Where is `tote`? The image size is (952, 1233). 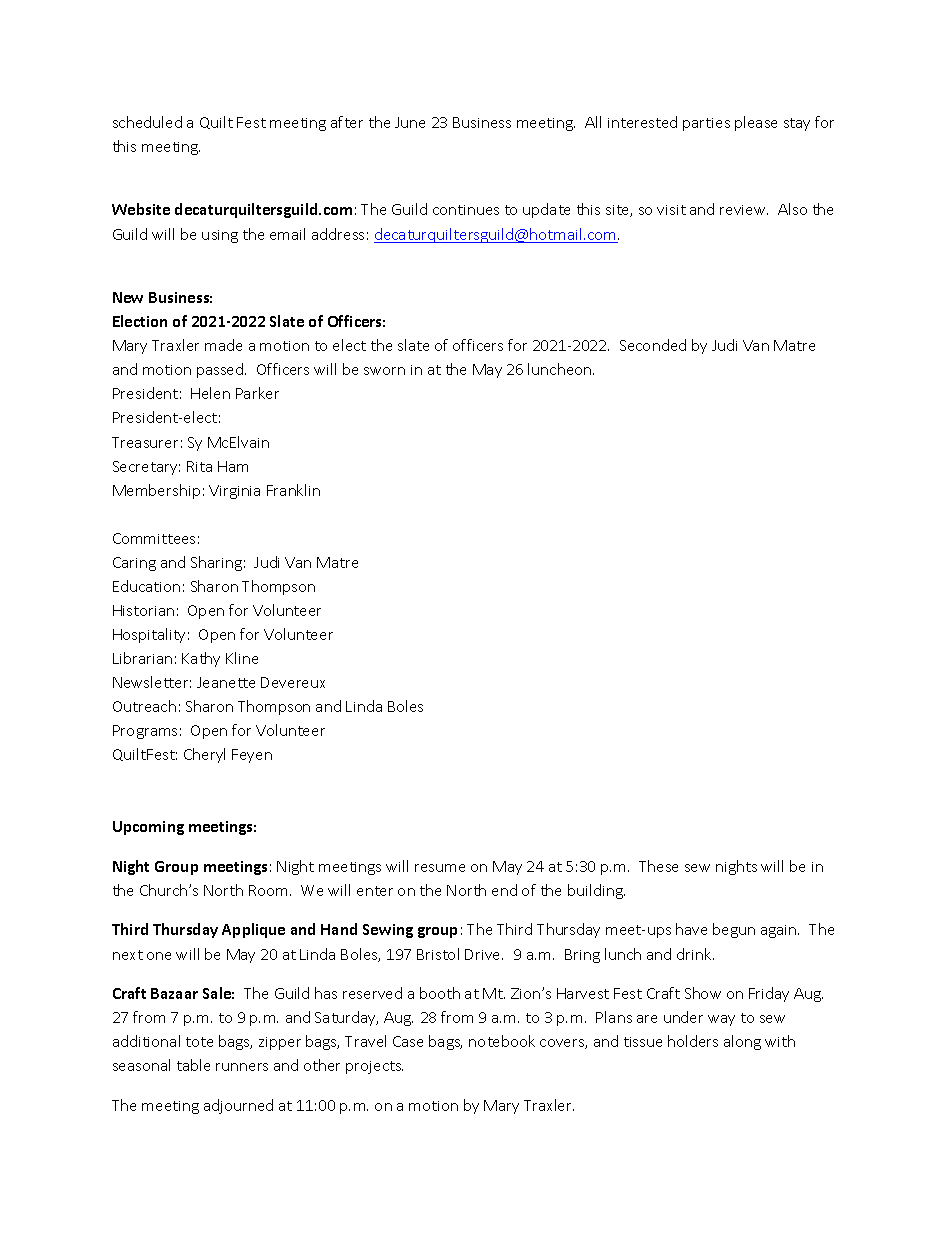 tote is located at coordinates (199, 1042).
